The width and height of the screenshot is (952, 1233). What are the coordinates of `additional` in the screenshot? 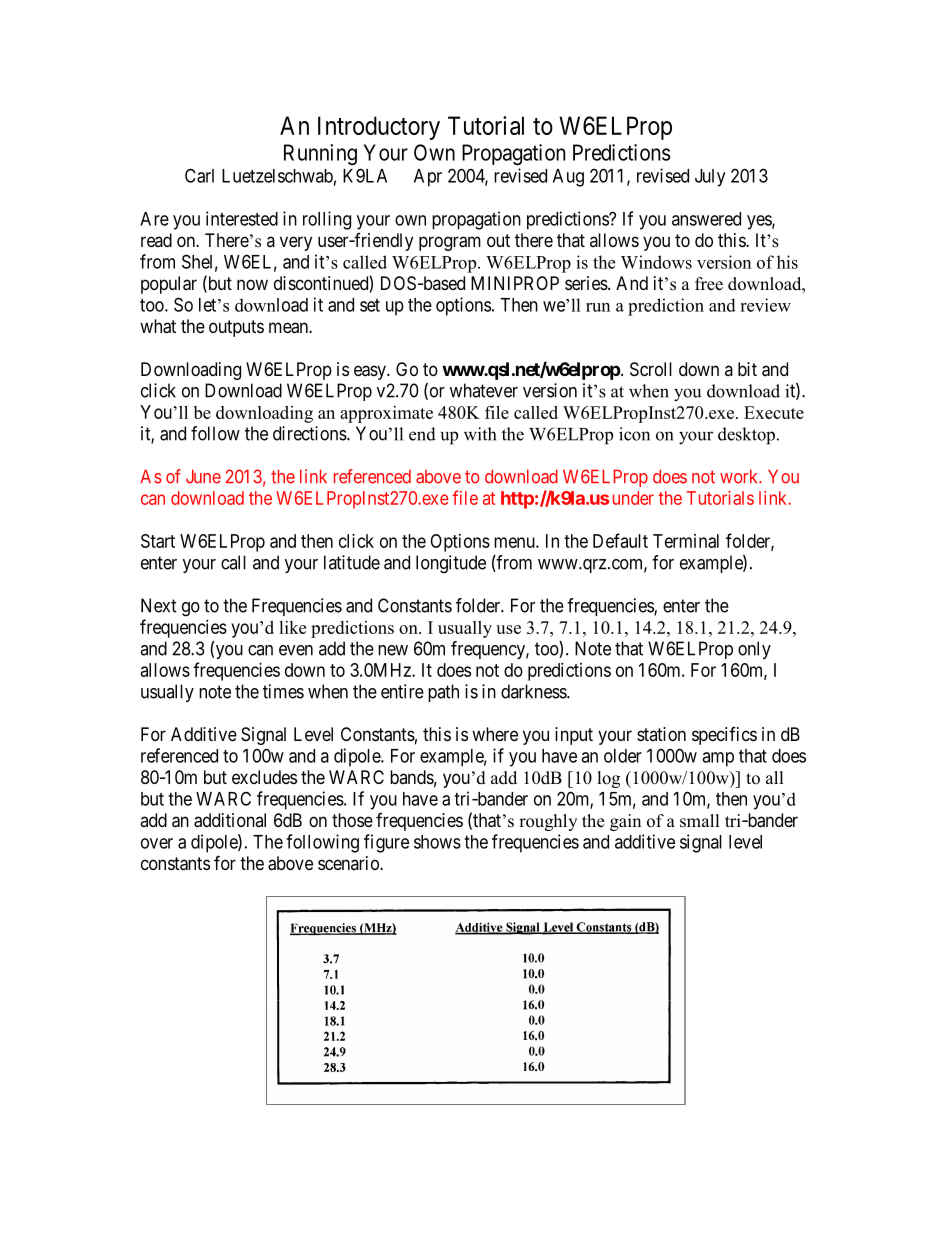 It's located at (230, 820).
